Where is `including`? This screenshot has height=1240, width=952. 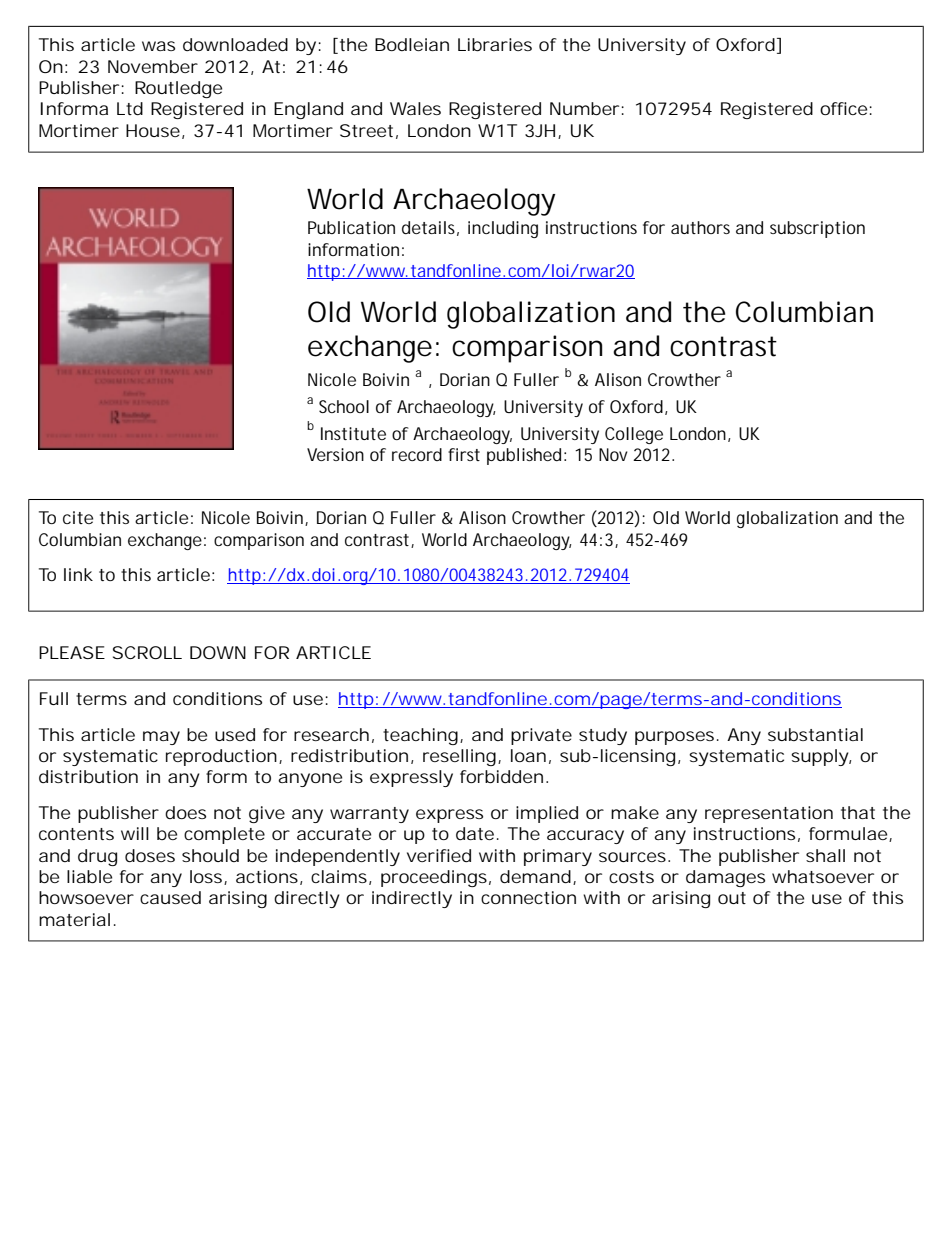
including is located at coordinates (503, 229).
